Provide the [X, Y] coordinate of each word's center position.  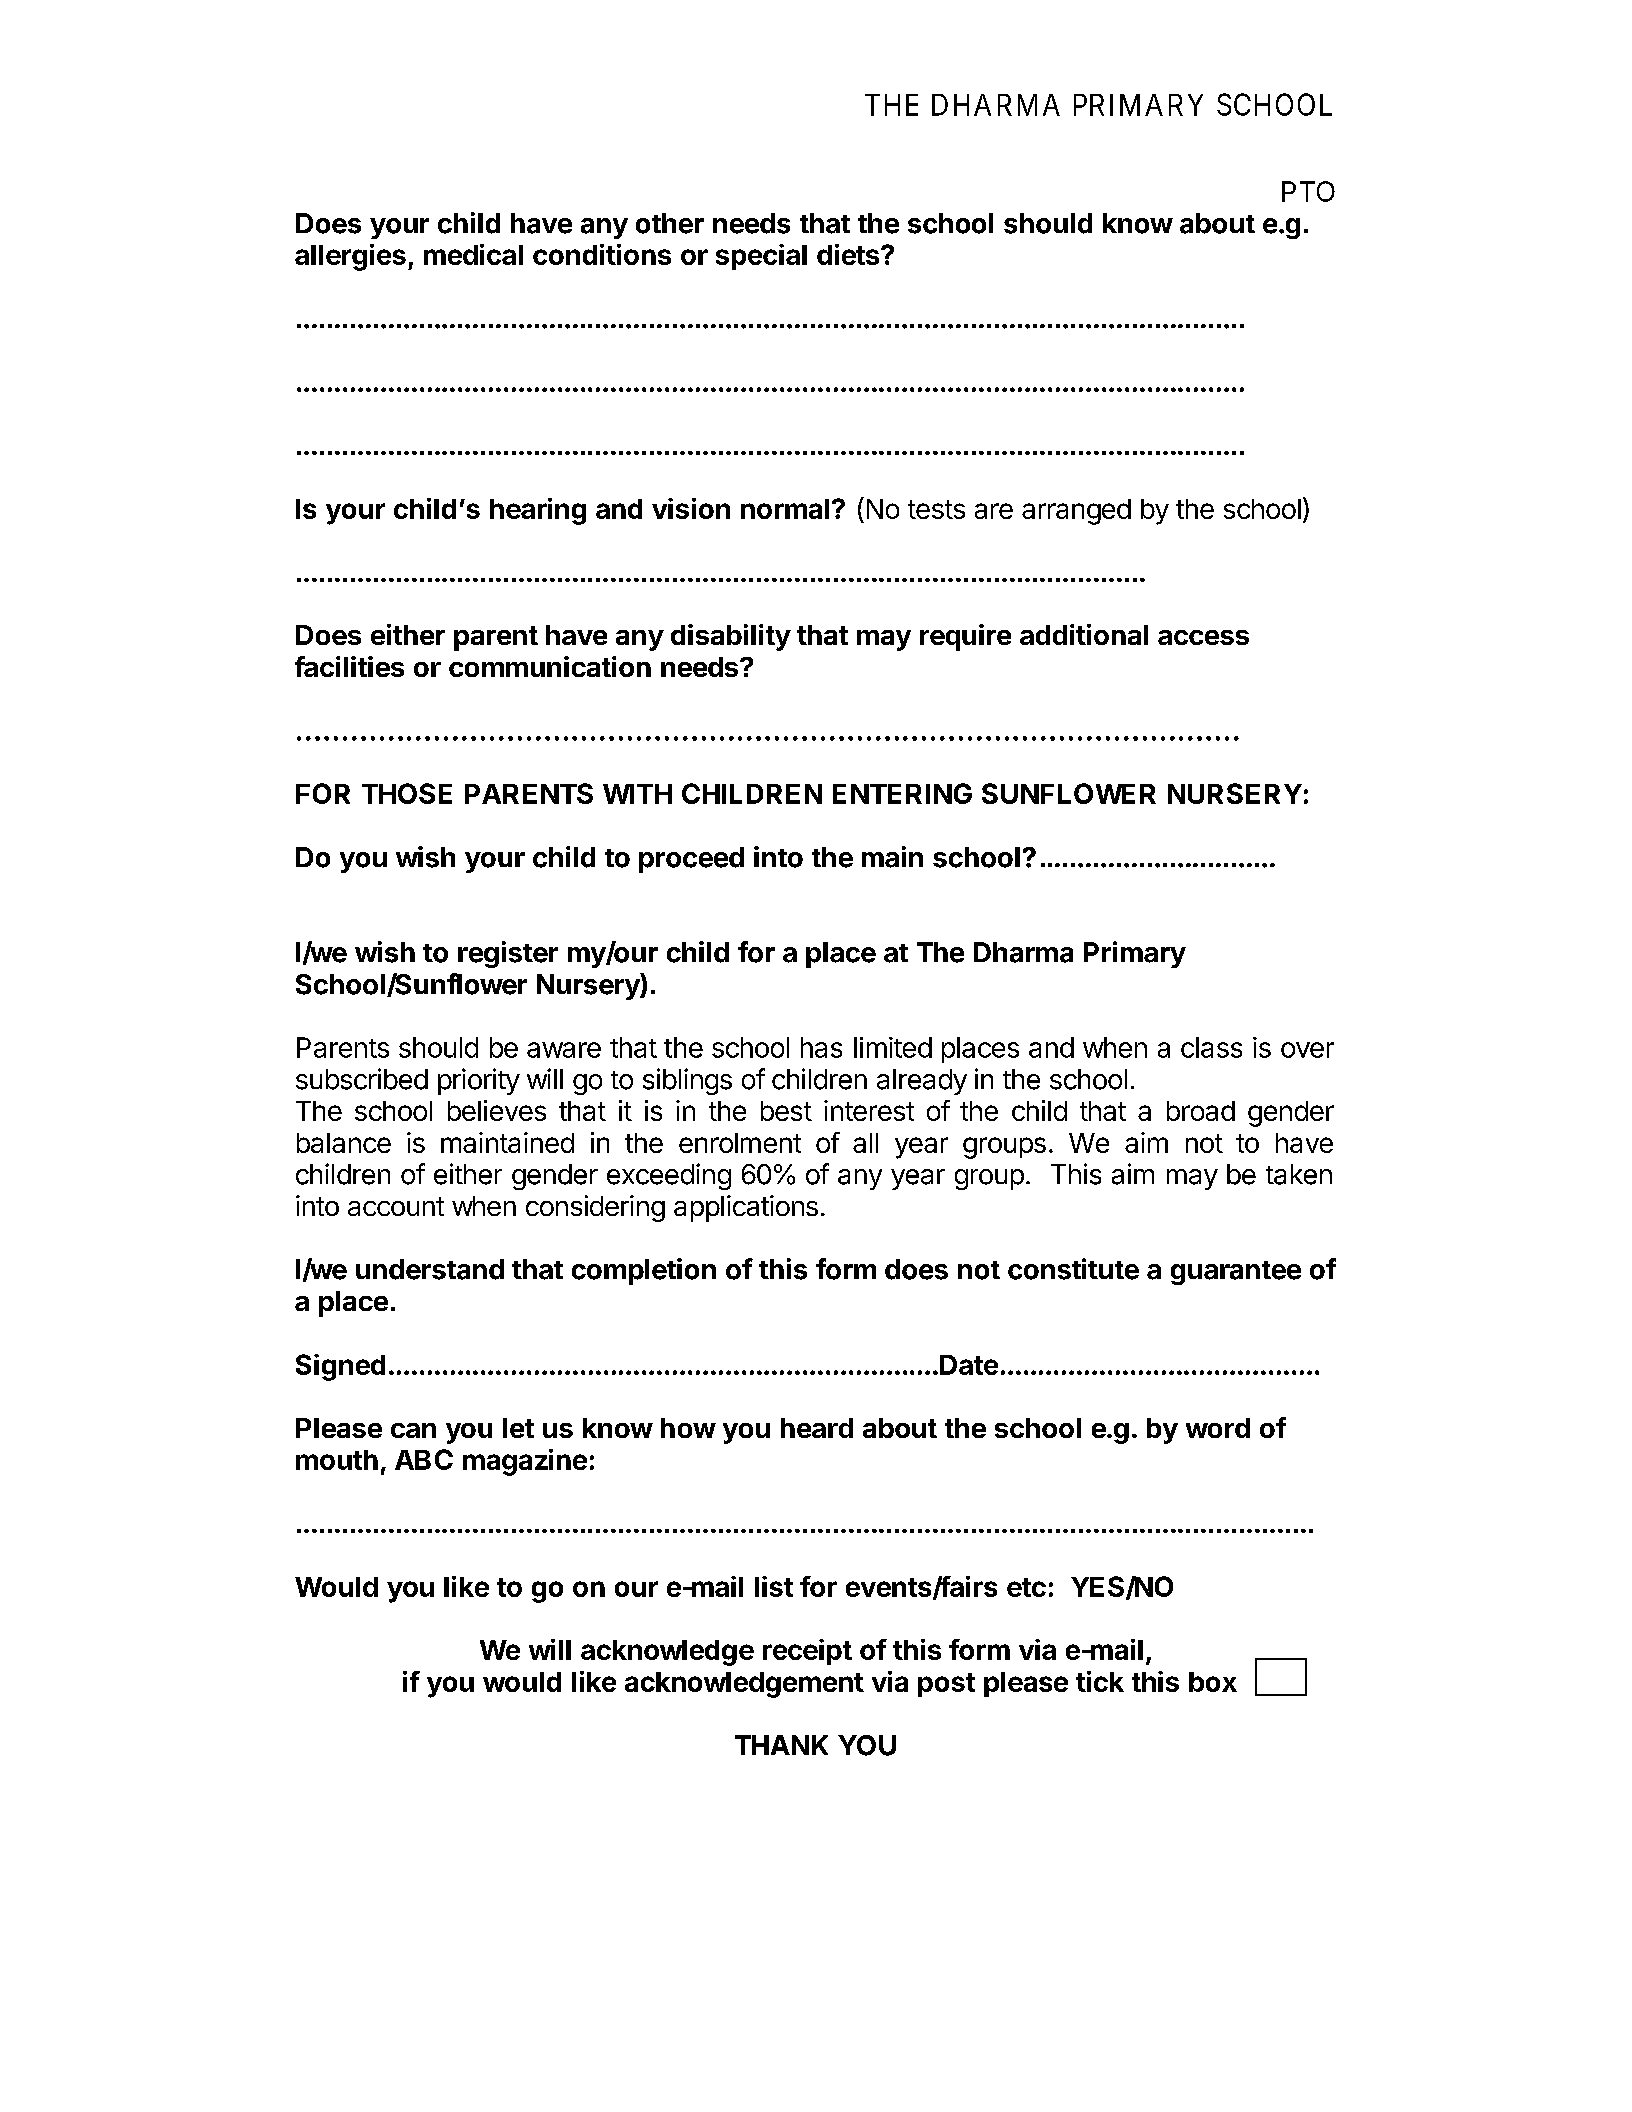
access [1203, 637]
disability [731, 637]
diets [848, 254]
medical [473, 254]
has [821, 1047]
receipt [807, 1652]
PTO [1308, 191]
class [1211, 1047]
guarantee [1236, 1273]
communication [550, 666]
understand [430, 1269]
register [508, 954]
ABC [424, 1459]
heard [817, 1428]
